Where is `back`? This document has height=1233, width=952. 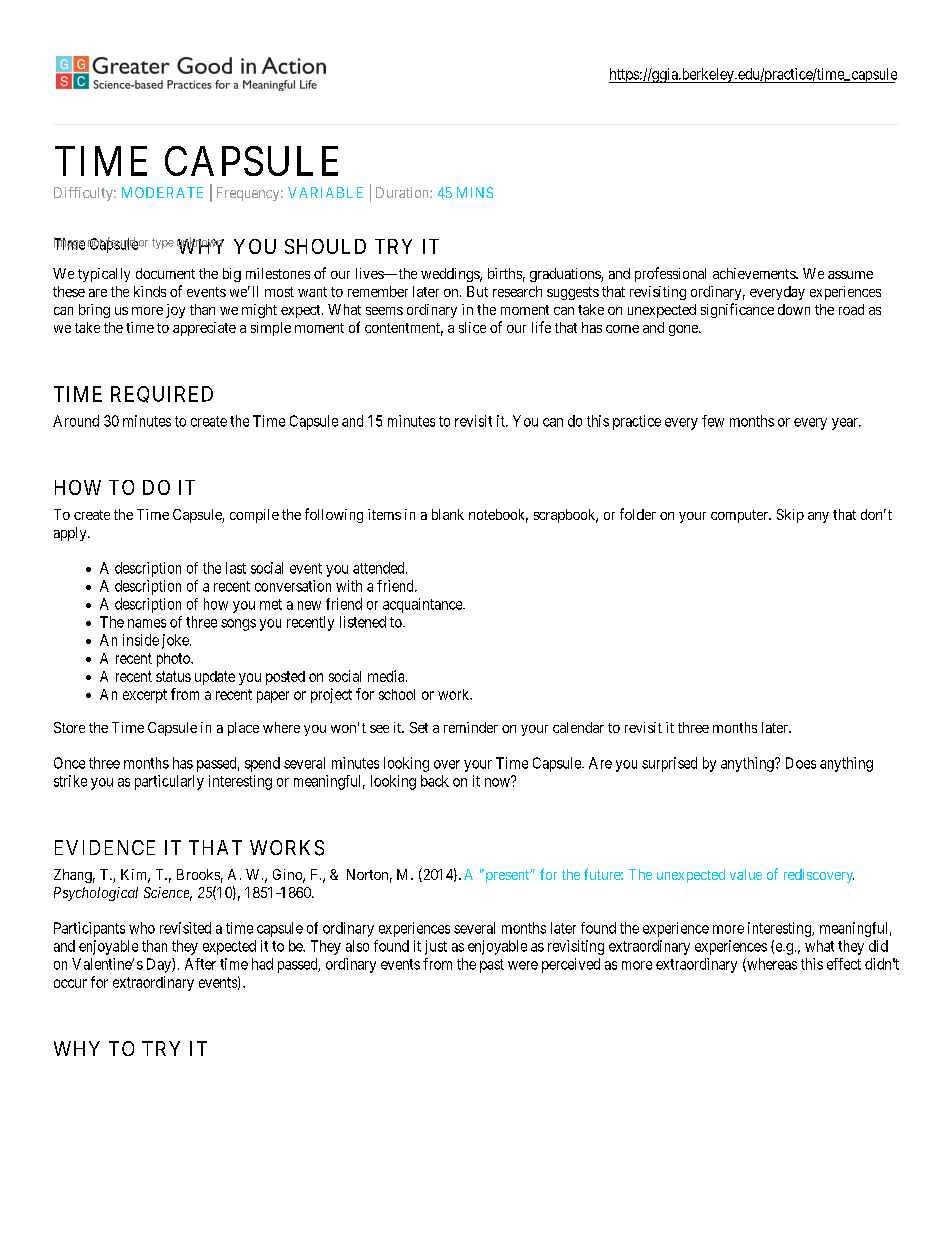
back is located at coordinates (435, 781).
